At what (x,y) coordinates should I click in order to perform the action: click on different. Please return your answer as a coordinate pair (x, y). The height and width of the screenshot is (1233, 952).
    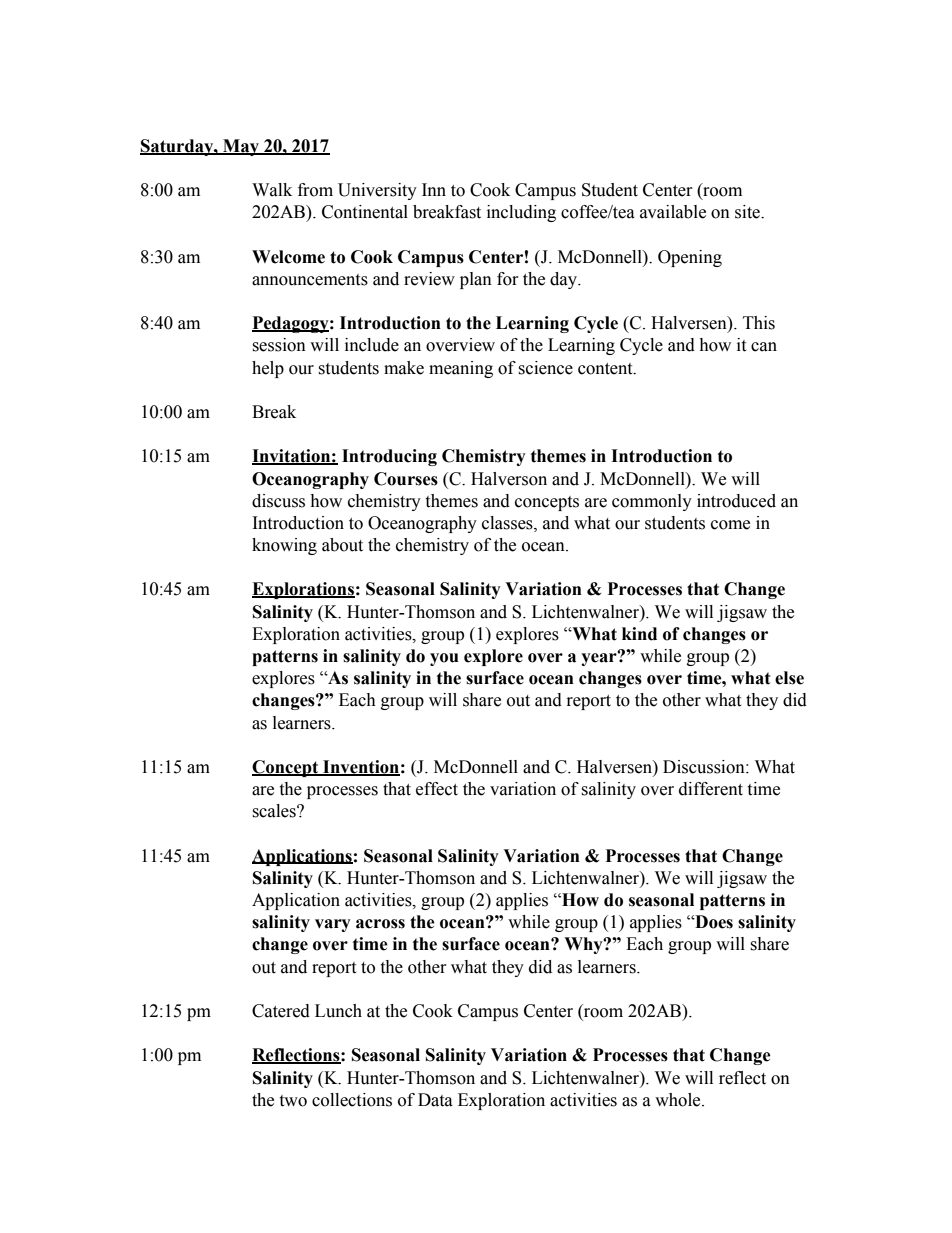
    Looking at the image, I should click on (711, 789).
